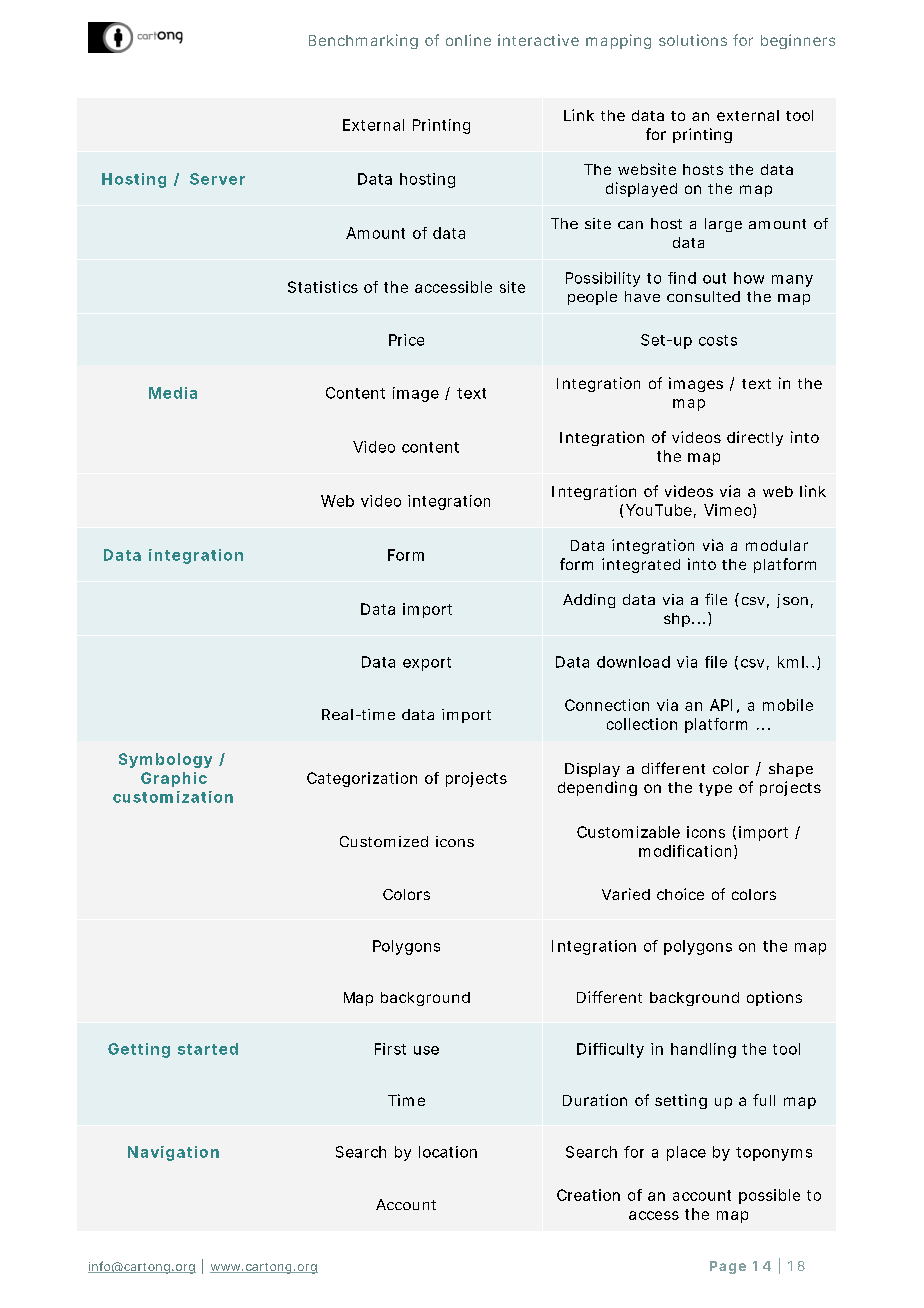  What do you see at coordinates (217, 179) in the screenshot?
I see `Server` at bounding box center [217, 179].
